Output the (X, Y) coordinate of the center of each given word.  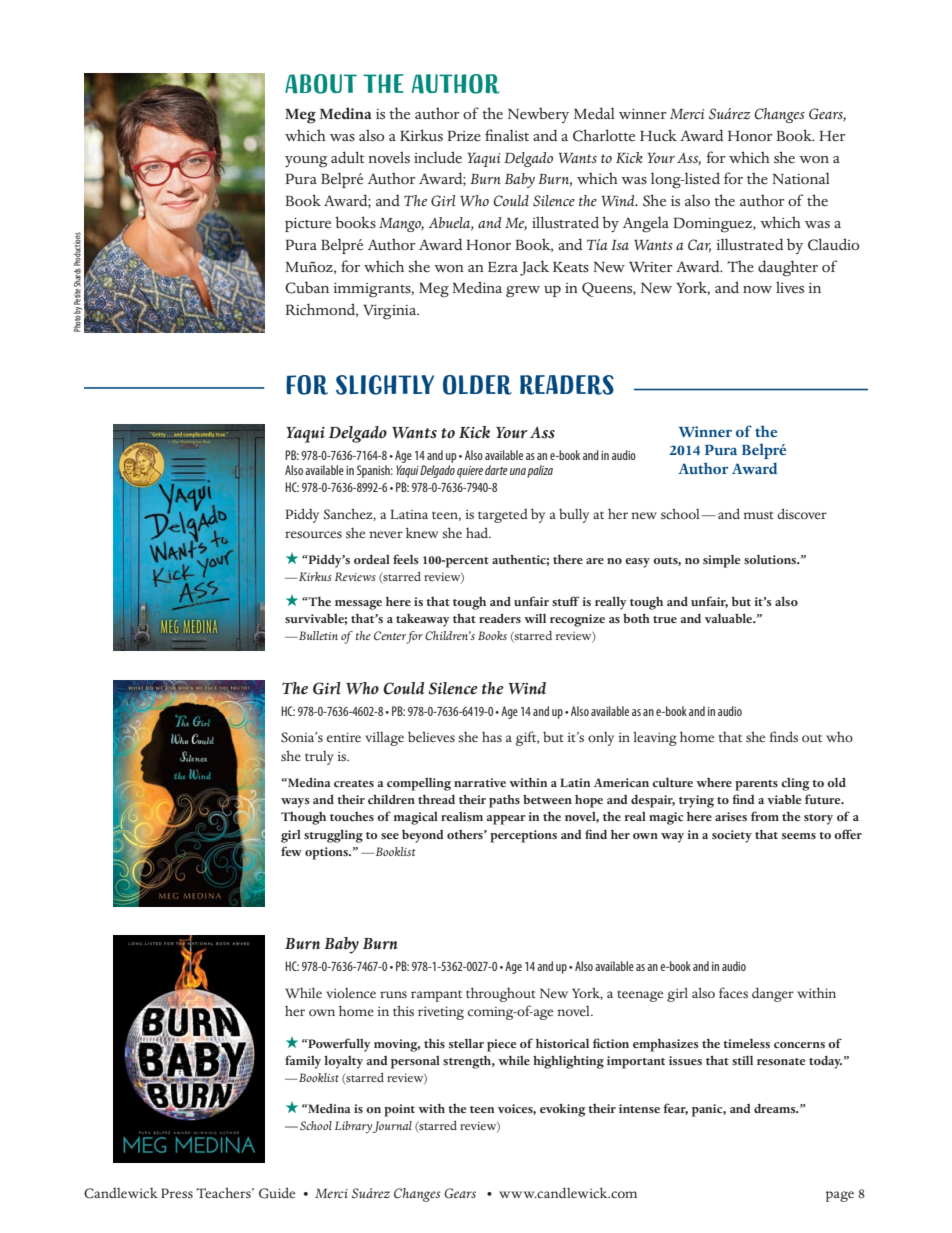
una (518, 471)
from (765, 816)
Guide (277, 1193)
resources (313, 535)
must (759, 515)
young (306, 162)
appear (506, 820)
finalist (507, 135)
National (801, 178)
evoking (563, 1110)
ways (295, 803)
